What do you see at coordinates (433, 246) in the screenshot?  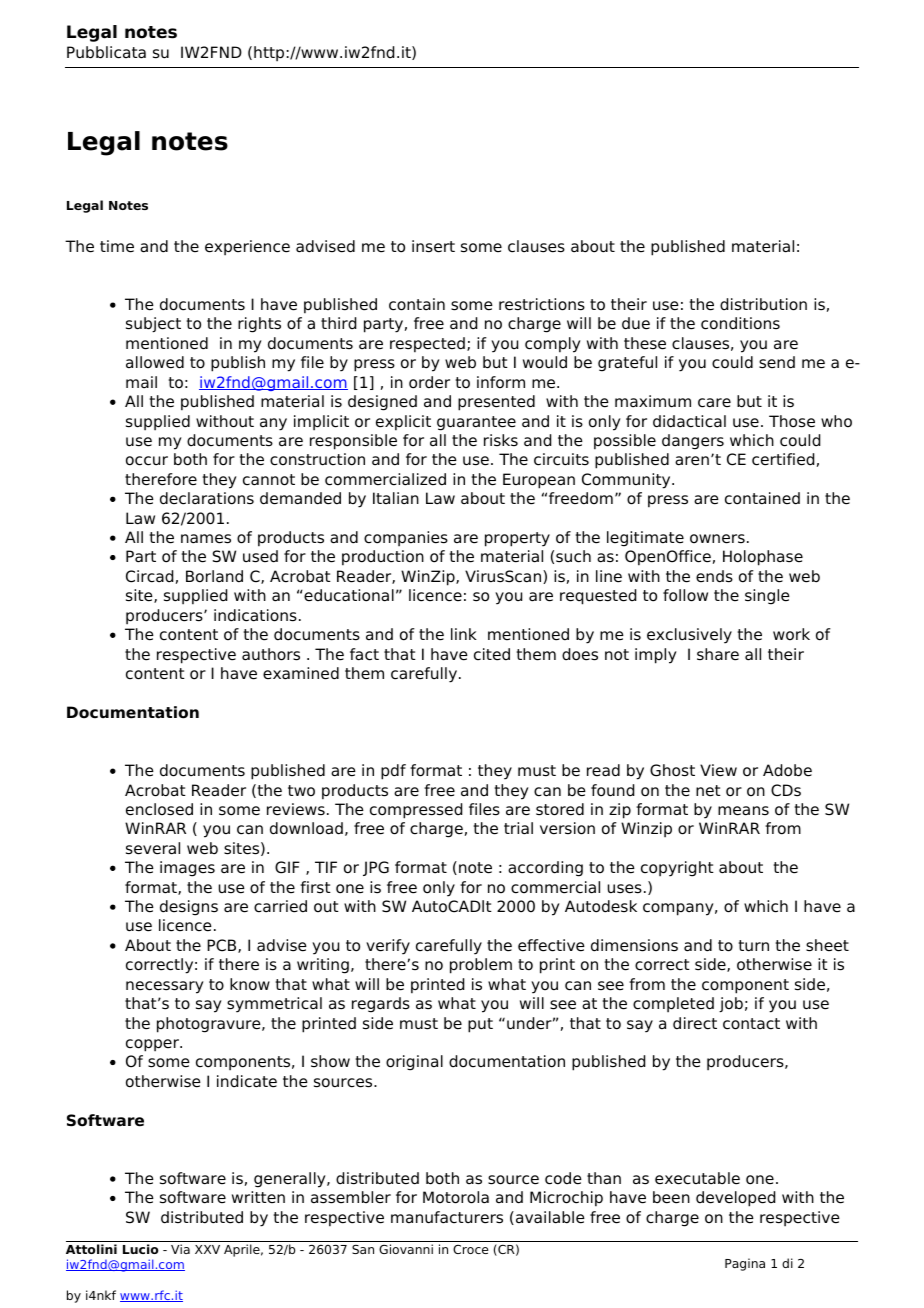 I see `insert` at bounding box center [433, 246].
